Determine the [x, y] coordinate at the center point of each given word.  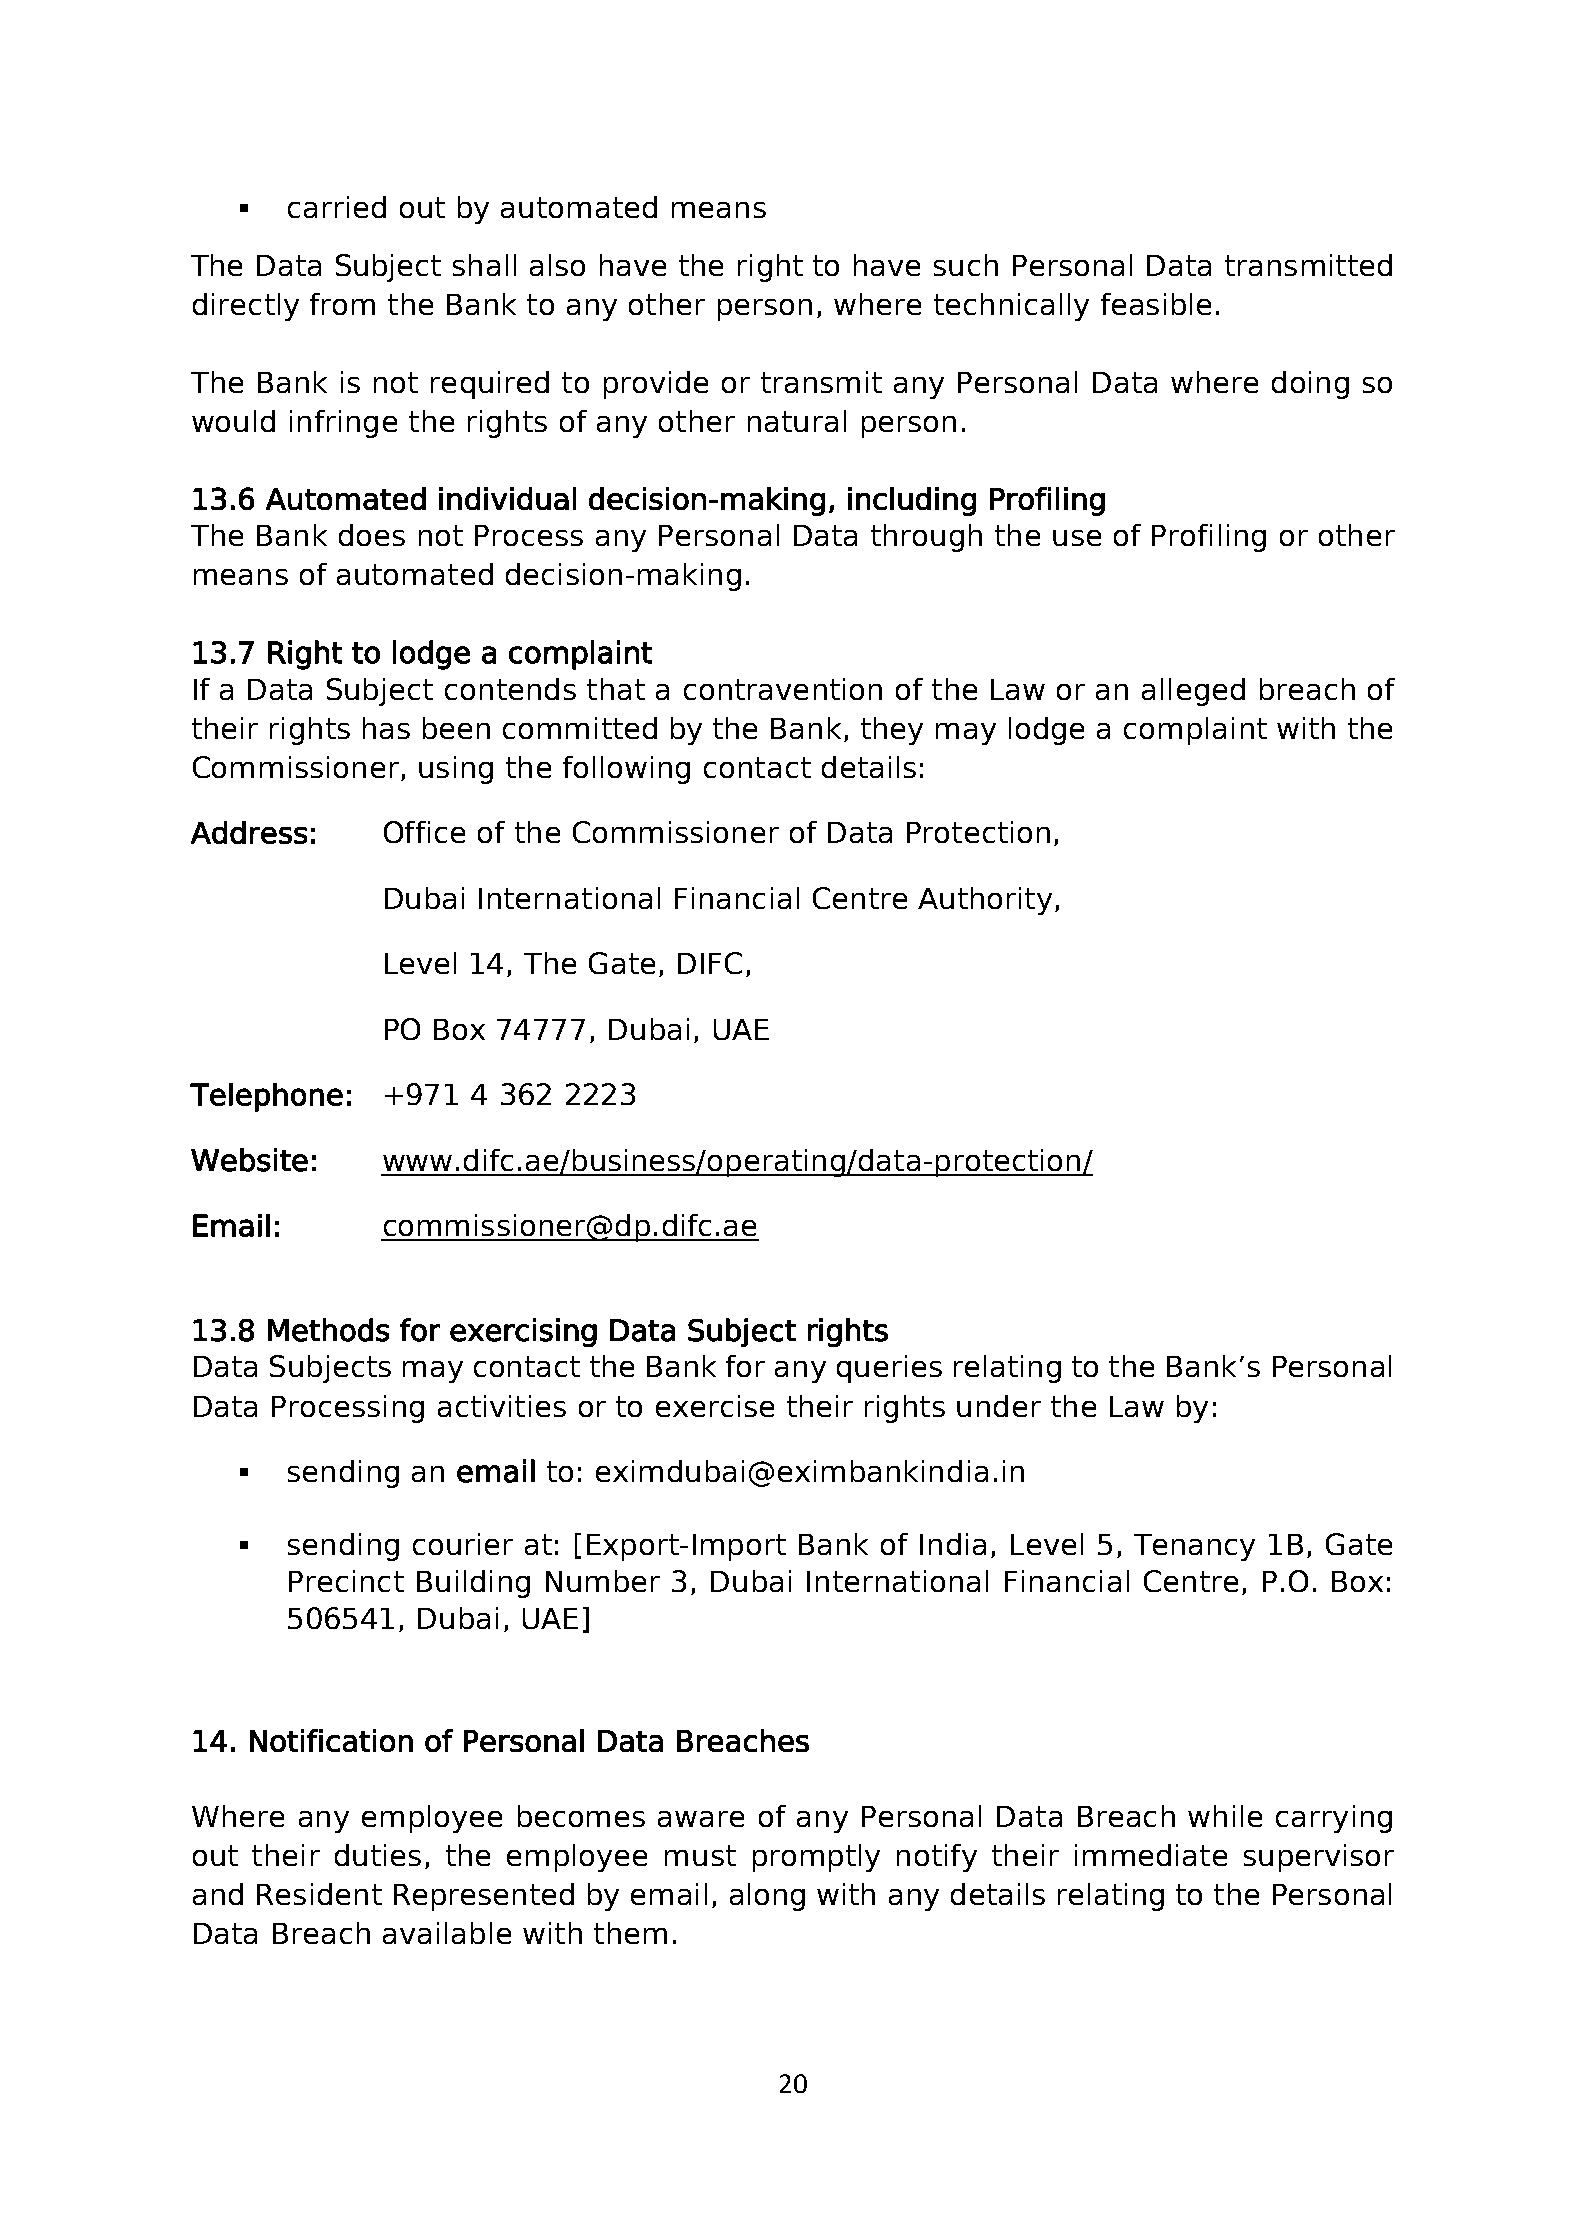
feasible [1156, 304]
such [966, 265]
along [767, 1897]
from [342, 304]
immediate [1151, 1855]
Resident [319, 1894]
